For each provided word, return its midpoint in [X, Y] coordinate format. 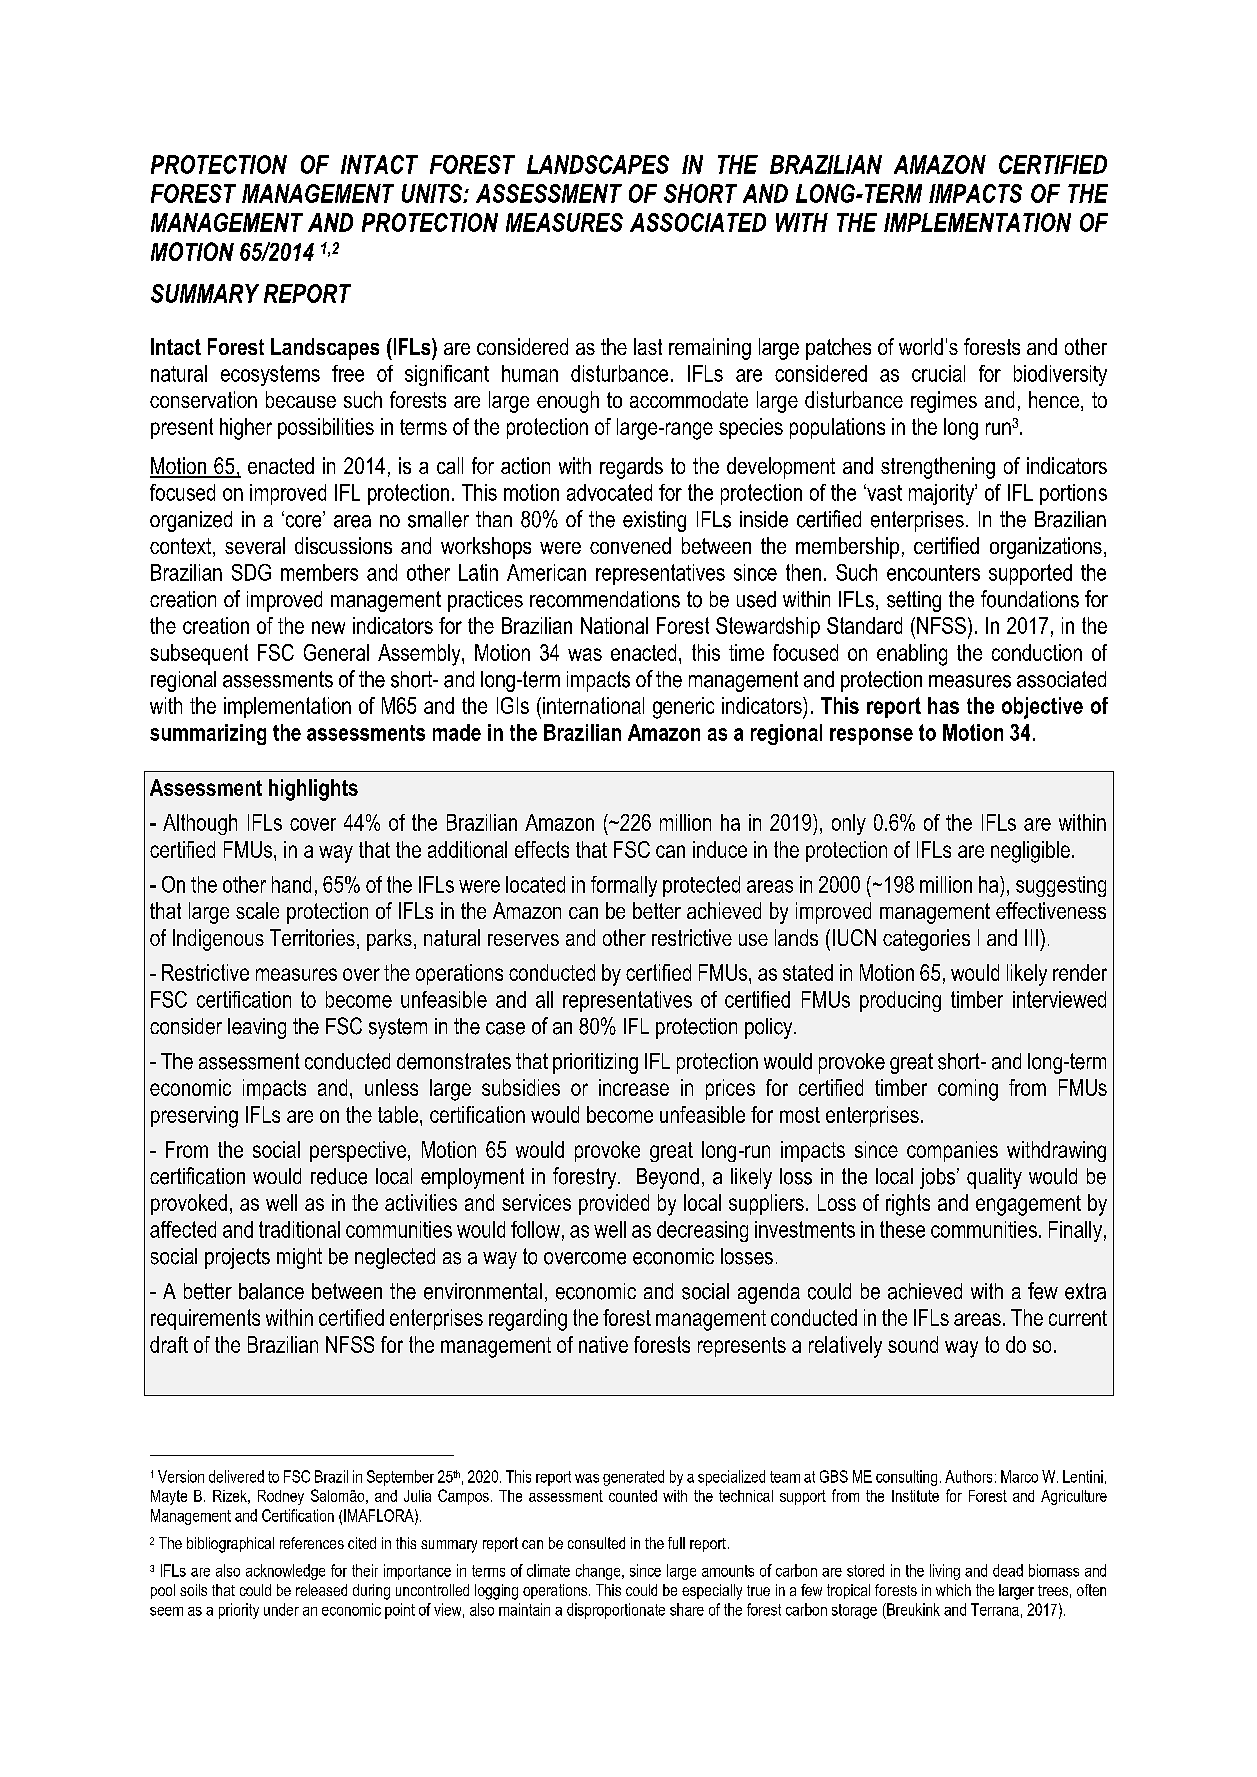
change [599, 1572]
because [301, 399]
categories [926, 940]
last [648, 346]
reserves [523, 940]
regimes [944, 402]
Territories [312, 937]
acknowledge [285, 1572]
